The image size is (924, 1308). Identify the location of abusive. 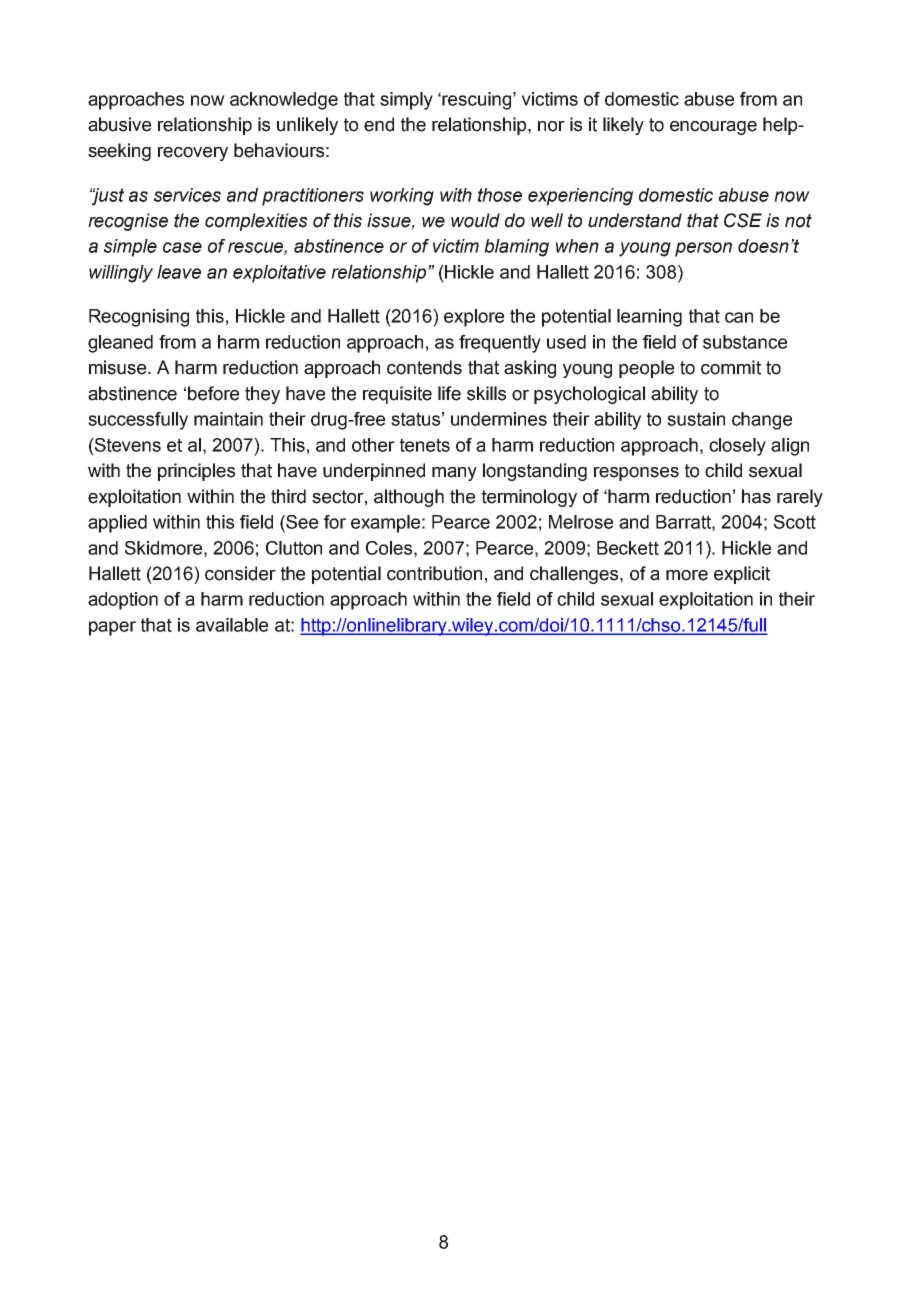
(119, 124).
